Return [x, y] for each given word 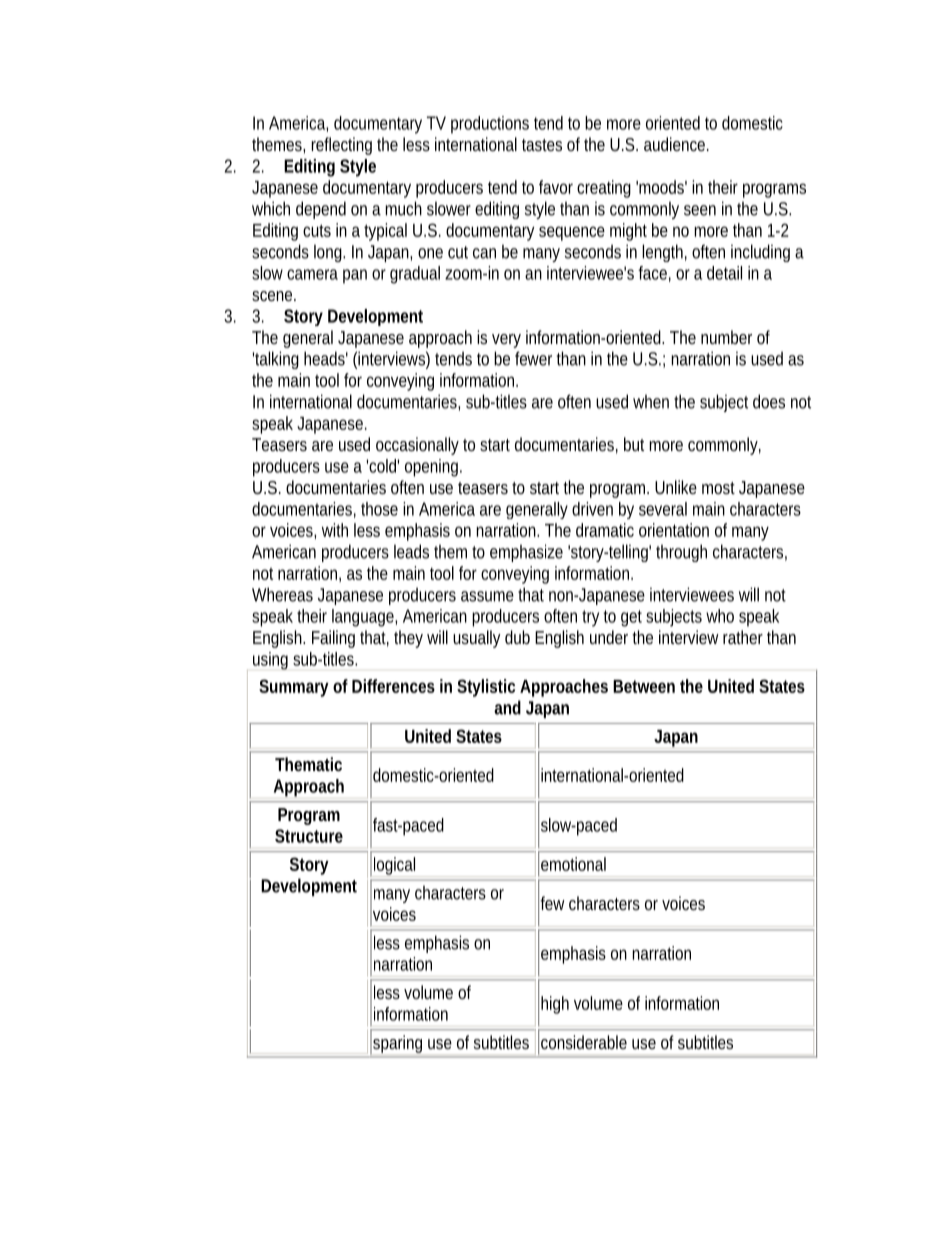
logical [395, 867]
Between [644, 686]
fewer [533, 358]
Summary [294, 688]
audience [676, 144]
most [718, 488]
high [555, 1005]
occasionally [417, 446]
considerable [584, 1042]
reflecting [341, 146]
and [507, 707]
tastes [542, 145]
